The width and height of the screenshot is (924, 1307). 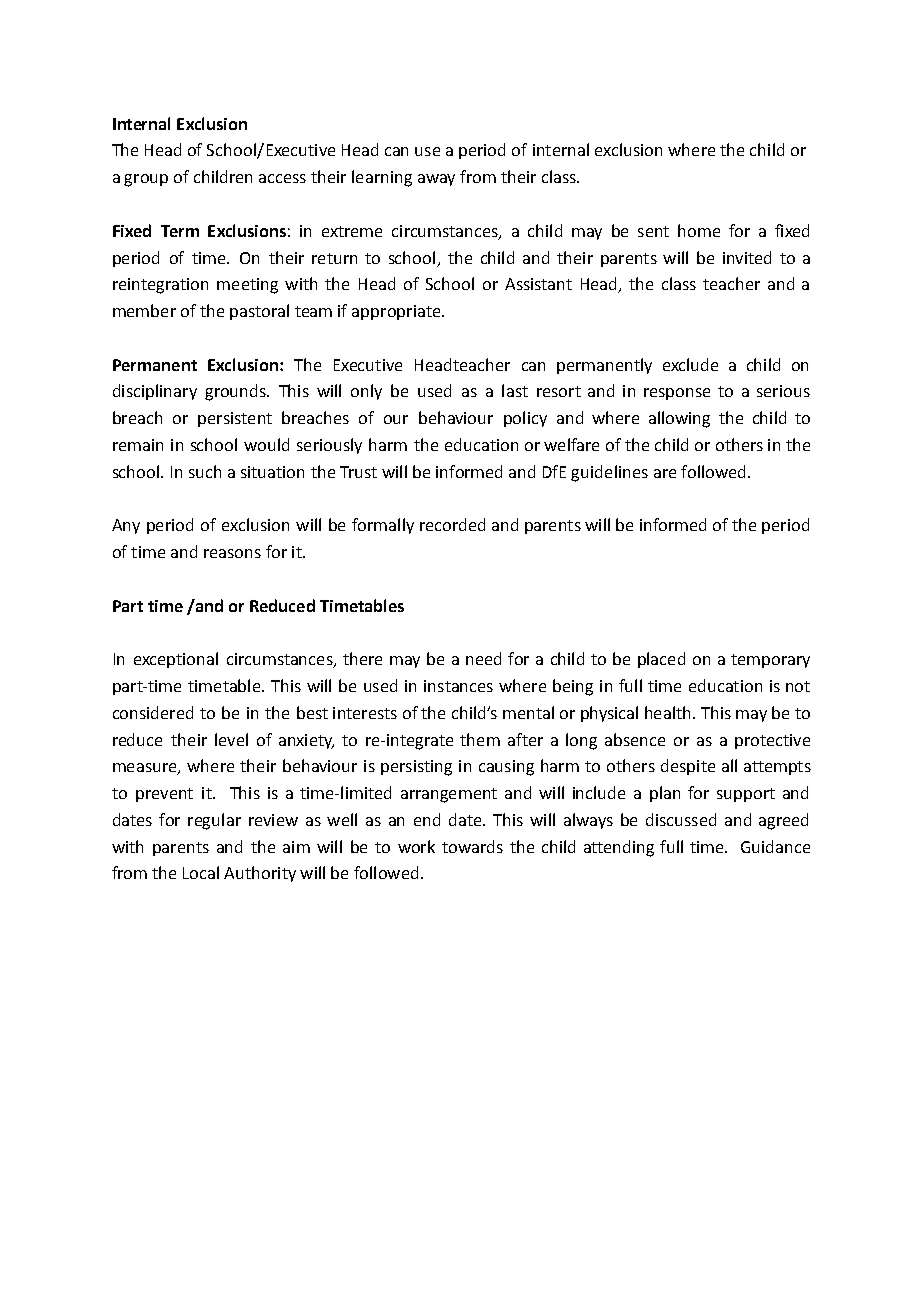 What do you see at coordinates (472, 846) in the screenshot?
I see `towards` at bounding box center [472, 846].
